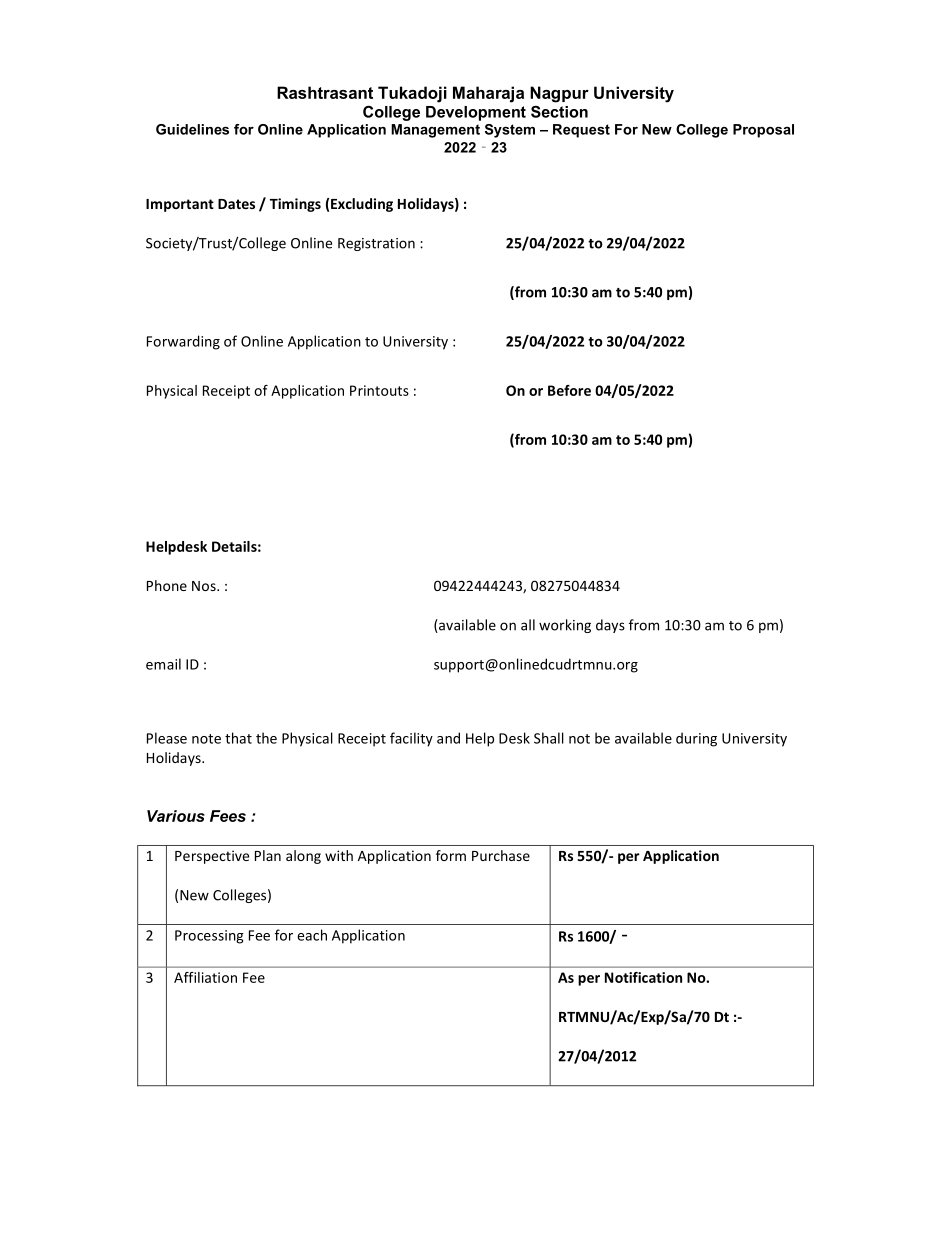 Image resolution: width=952 pixels, height=1233 pixels. Describe the element at coordinates (451, 855) in the screenshot. I see `form` at that location.
